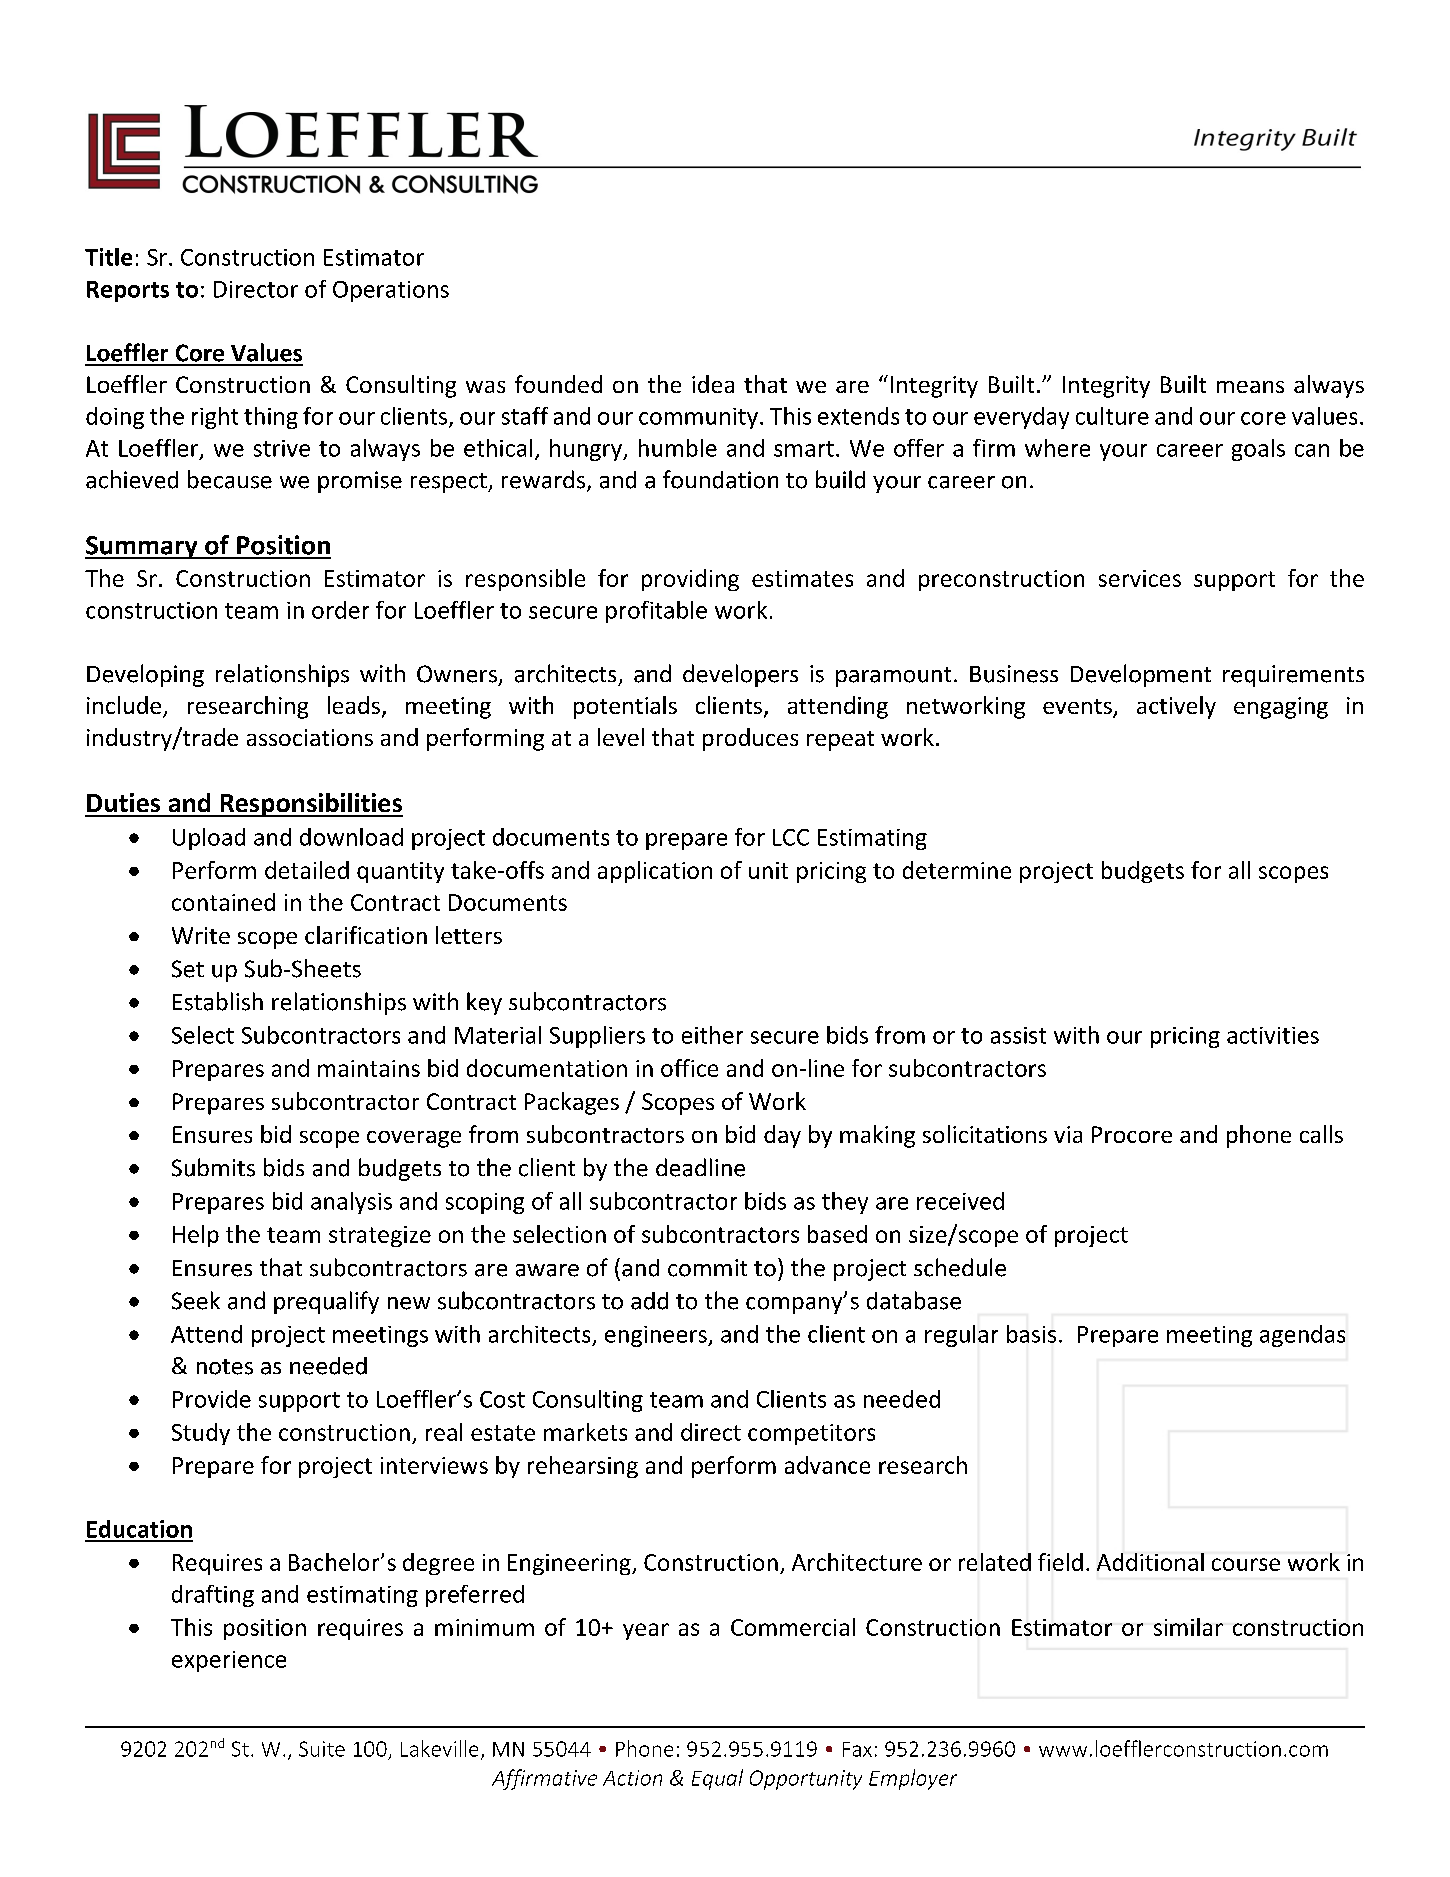 This page has width=1450, height=1877. Describe the element at coordinates (218, 1001) in the page. I see `Establish` at that location.
